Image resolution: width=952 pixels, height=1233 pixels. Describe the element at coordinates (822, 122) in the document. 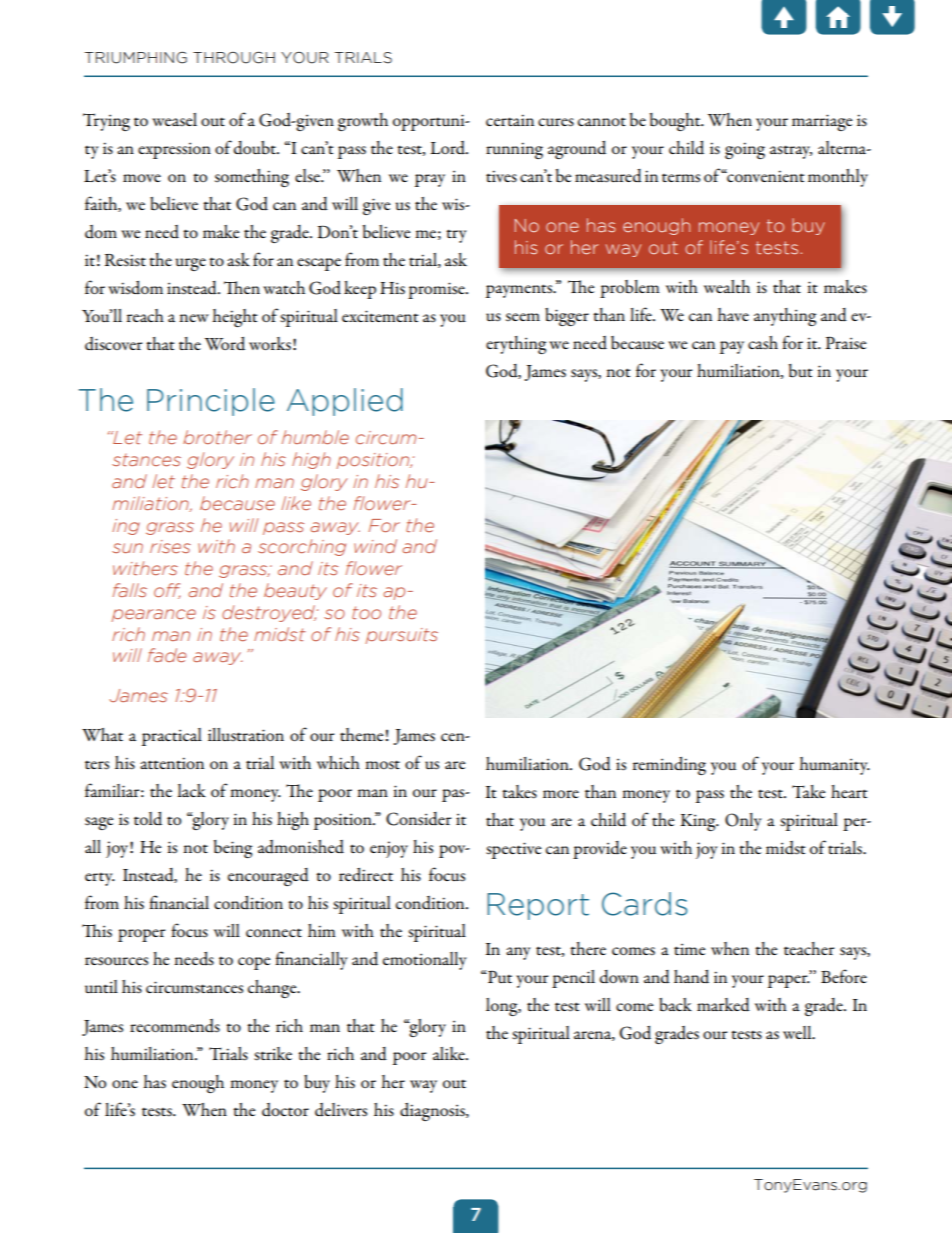

I see `marriage` at that location.
